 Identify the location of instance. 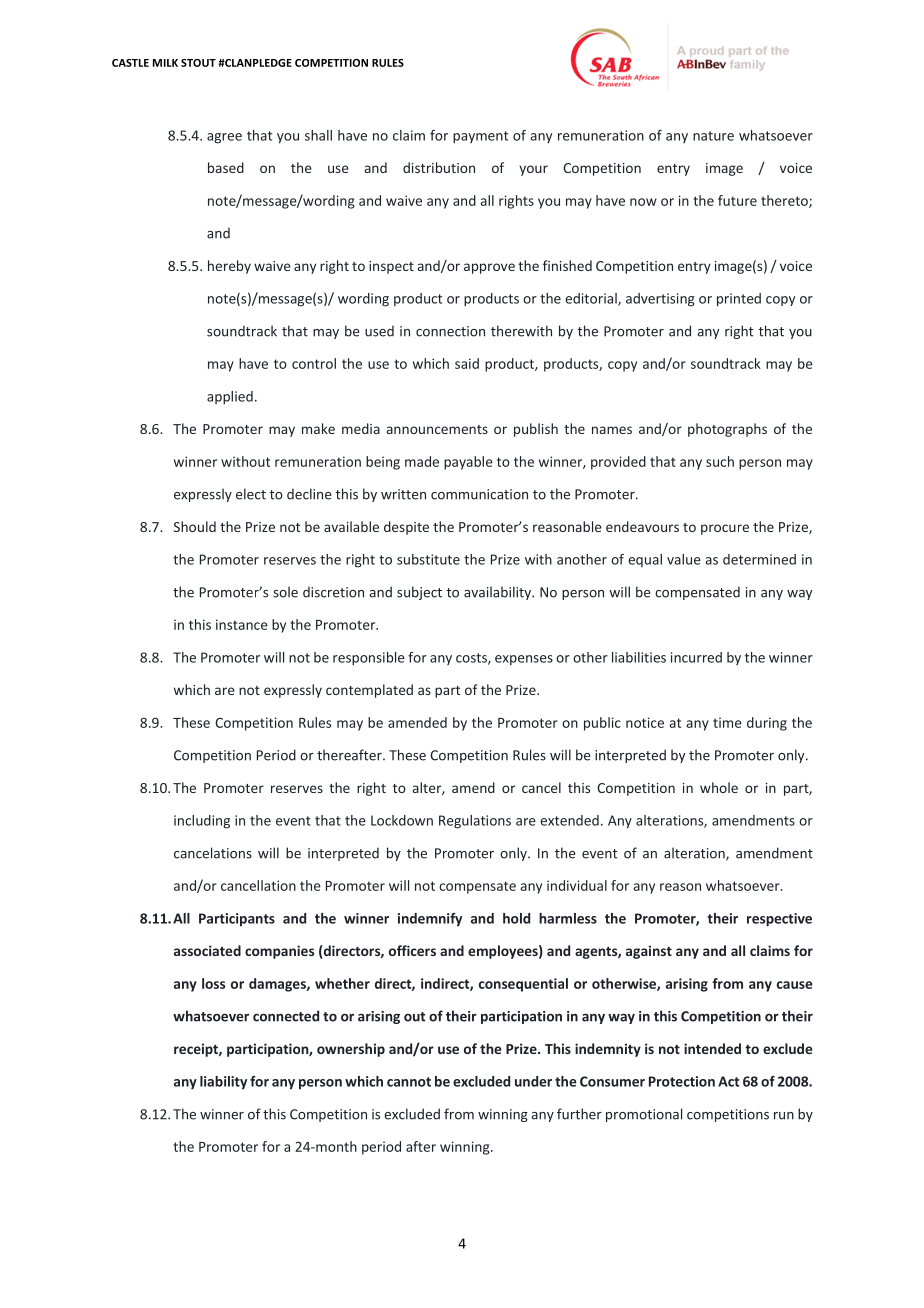
(242, 624).
